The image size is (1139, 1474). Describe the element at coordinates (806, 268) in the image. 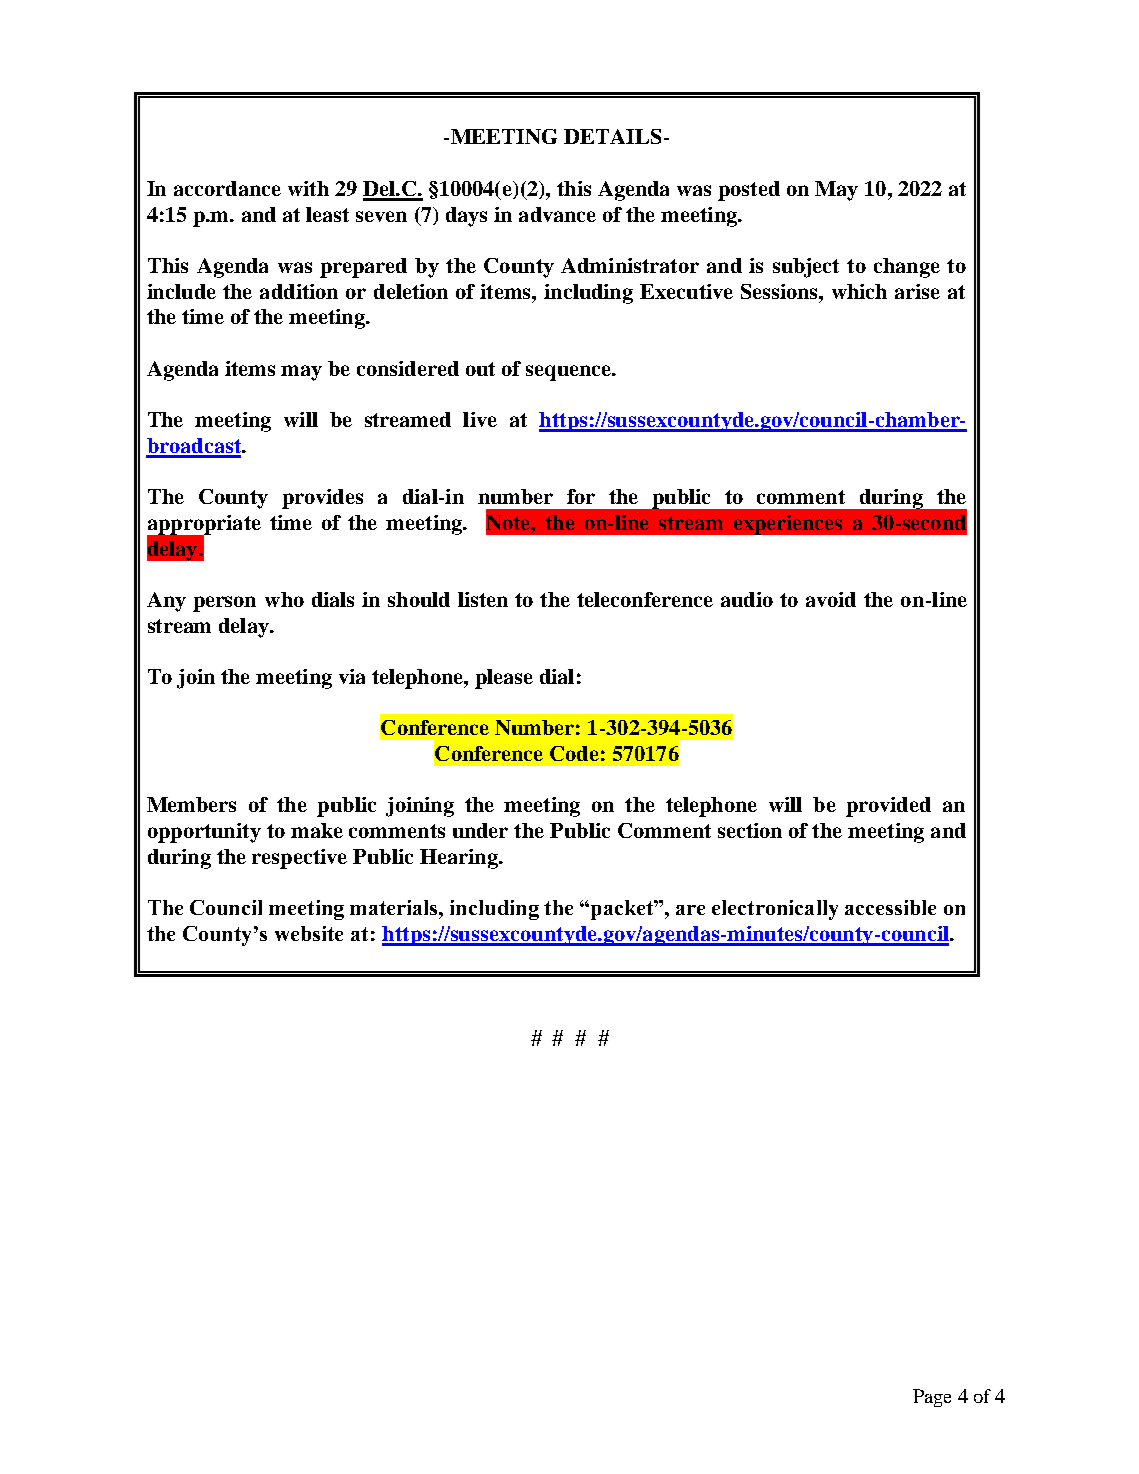

I see `subject` at that location.
